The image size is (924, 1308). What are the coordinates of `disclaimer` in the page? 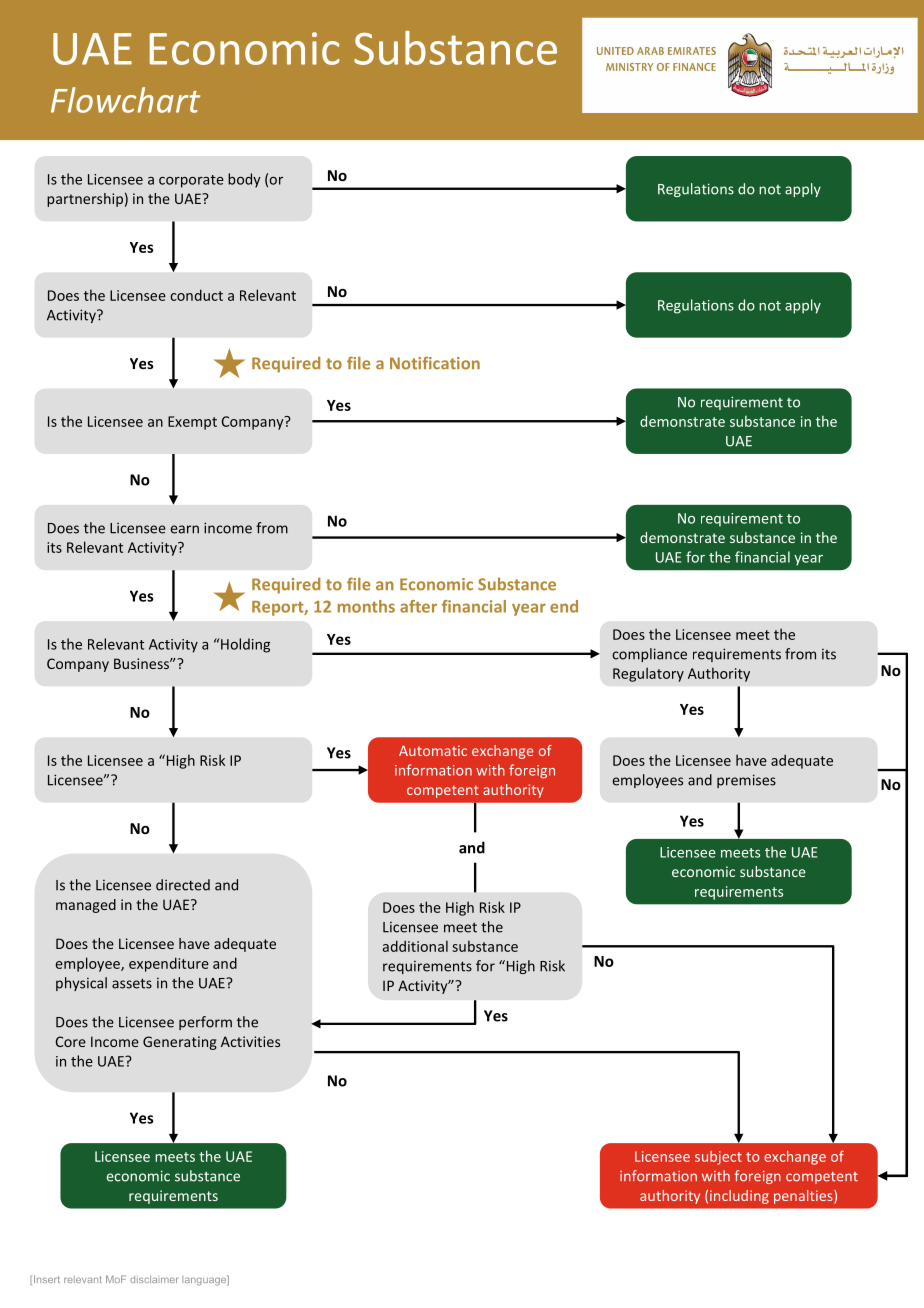 It's located at (154, 1279).
